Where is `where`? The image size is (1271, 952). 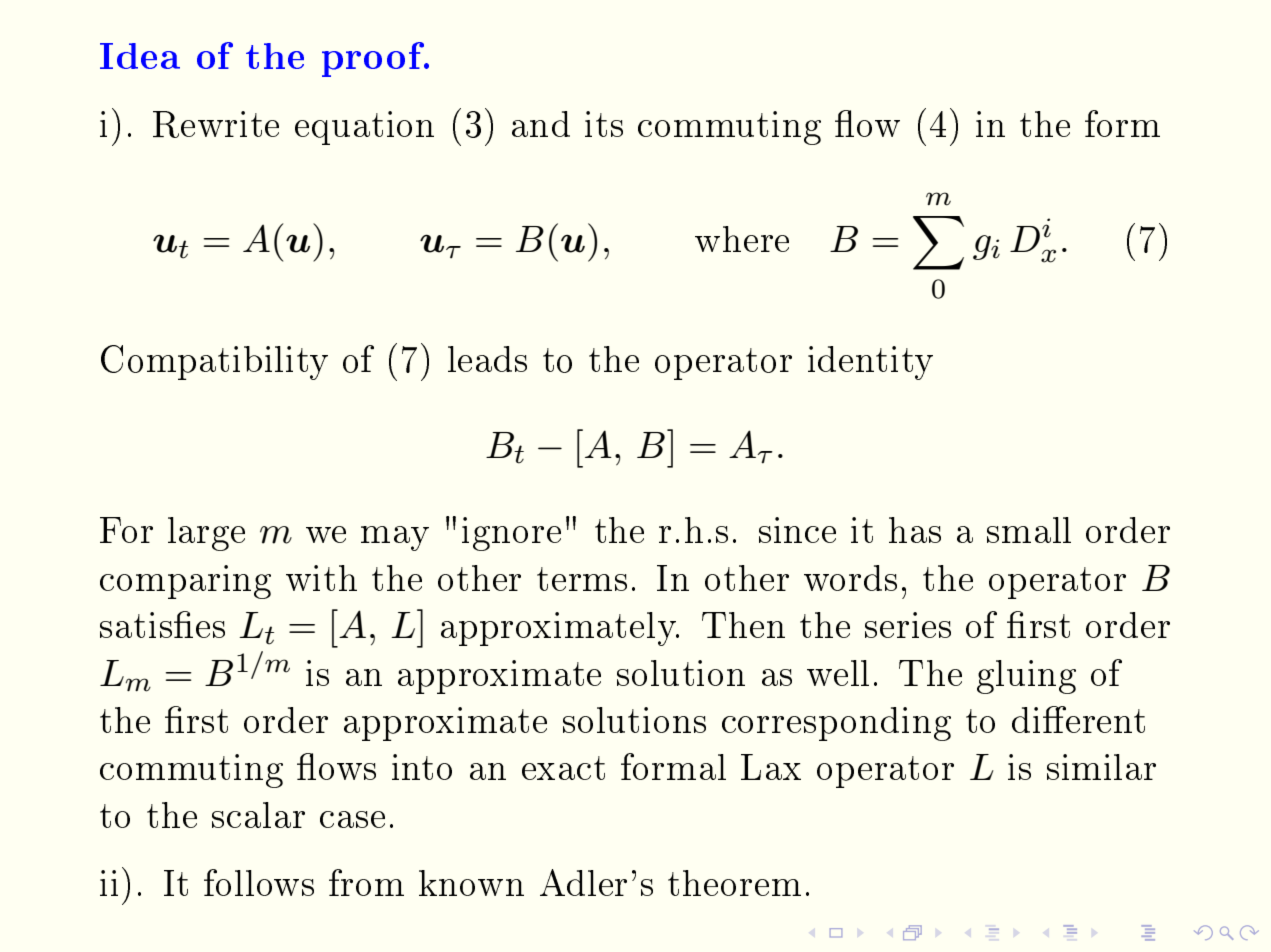 where is located at coordinates (742, 239).
